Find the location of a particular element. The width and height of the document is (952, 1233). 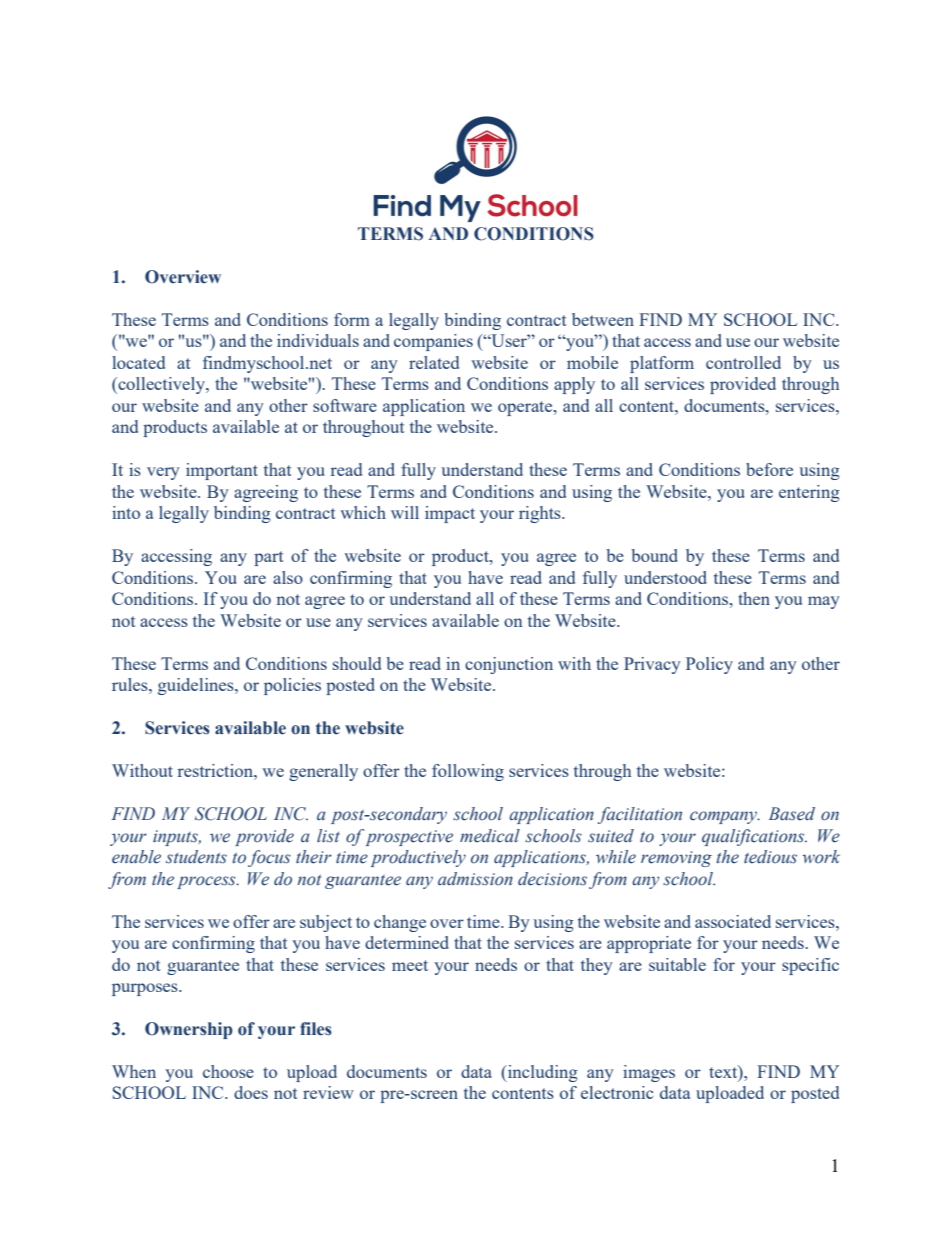

medical is located at coordinates (490, 836).
